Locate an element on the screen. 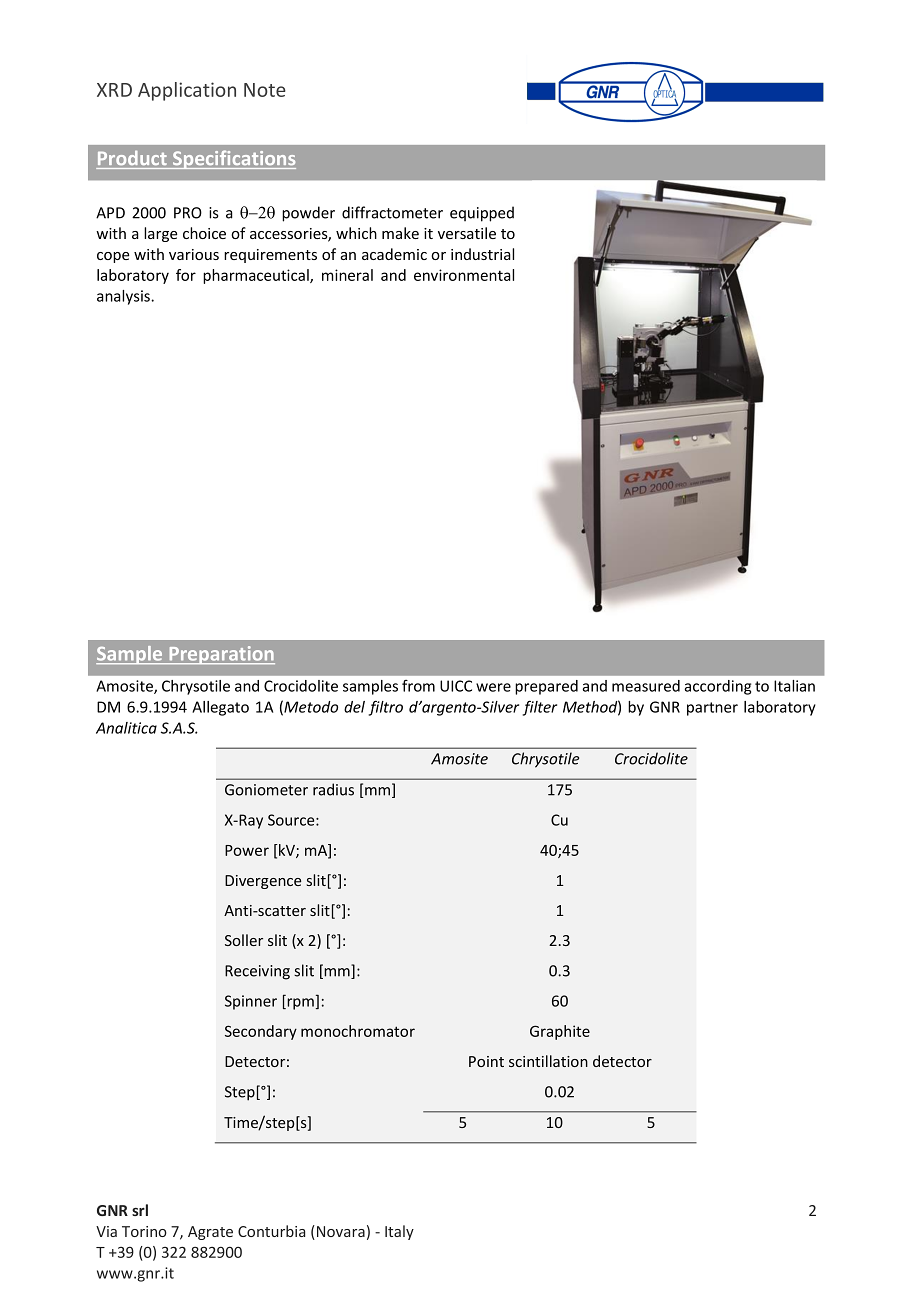 The image size is (924, 1308). equipped is located at coordinates (482, 214).
